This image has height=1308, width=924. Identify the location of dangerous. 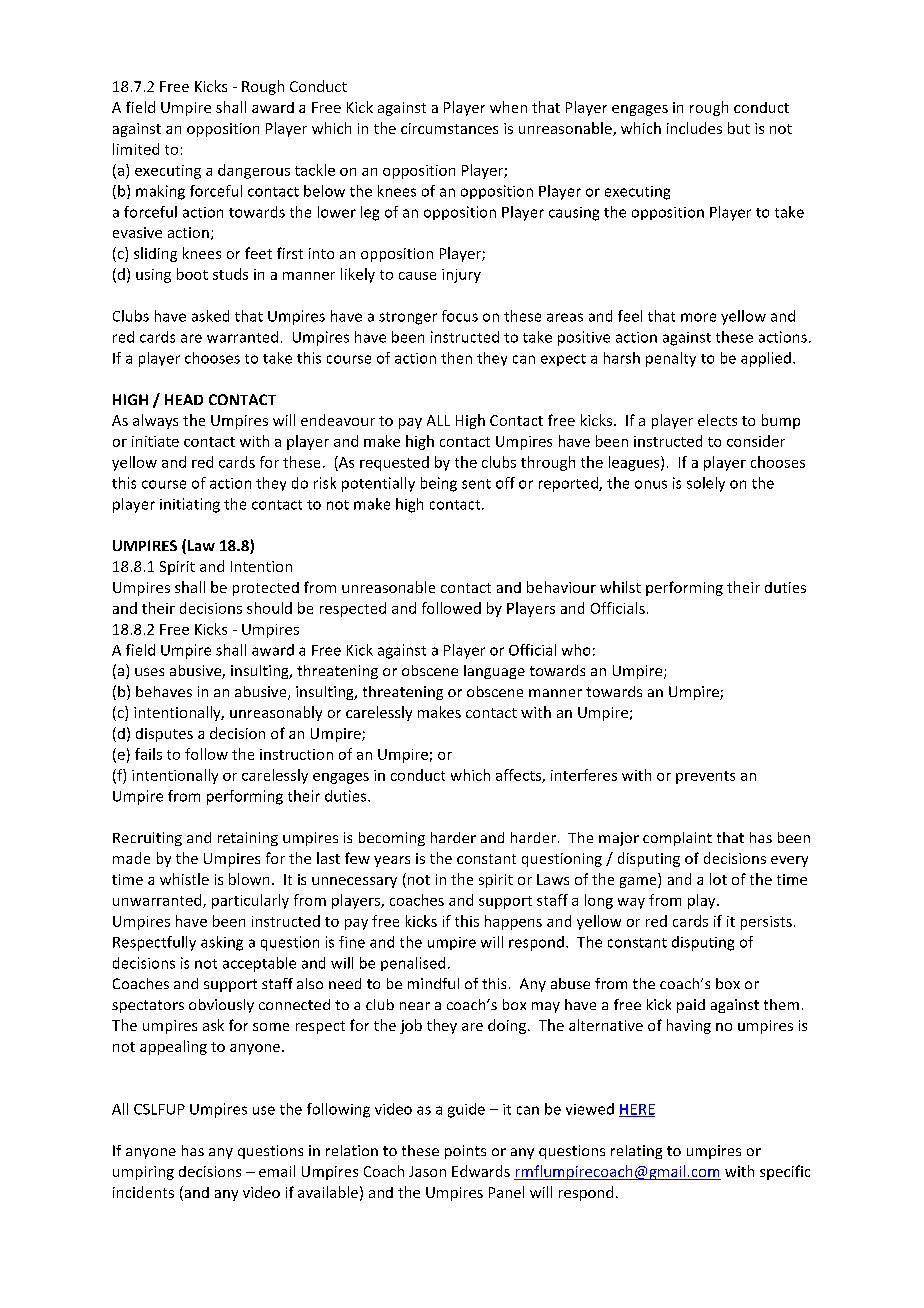
(254, 171).
